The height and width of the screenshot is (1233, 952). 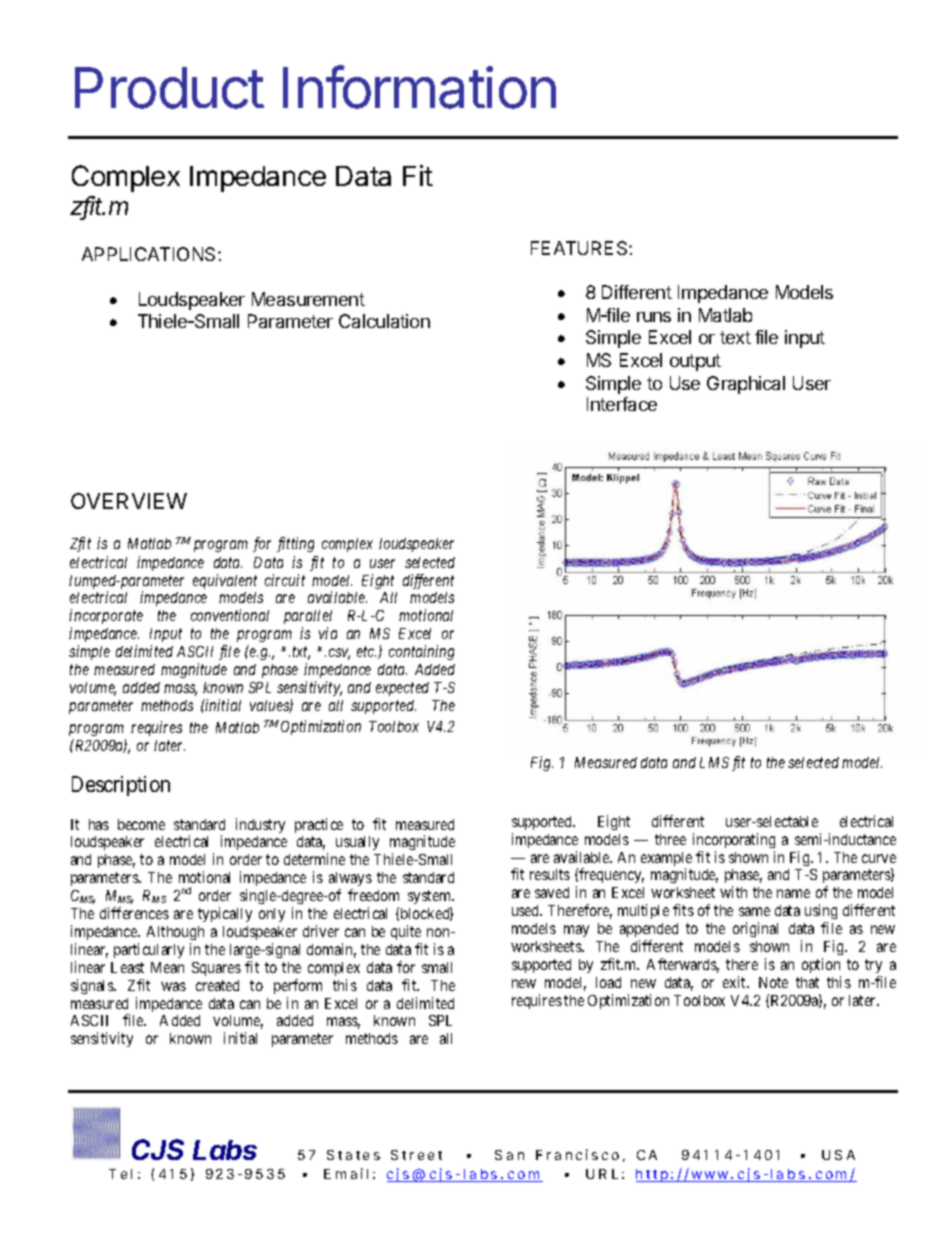 What do you see at coordinates (419, 87) in the screenshot?
I see `Information` at bounding box center [419, 87].
